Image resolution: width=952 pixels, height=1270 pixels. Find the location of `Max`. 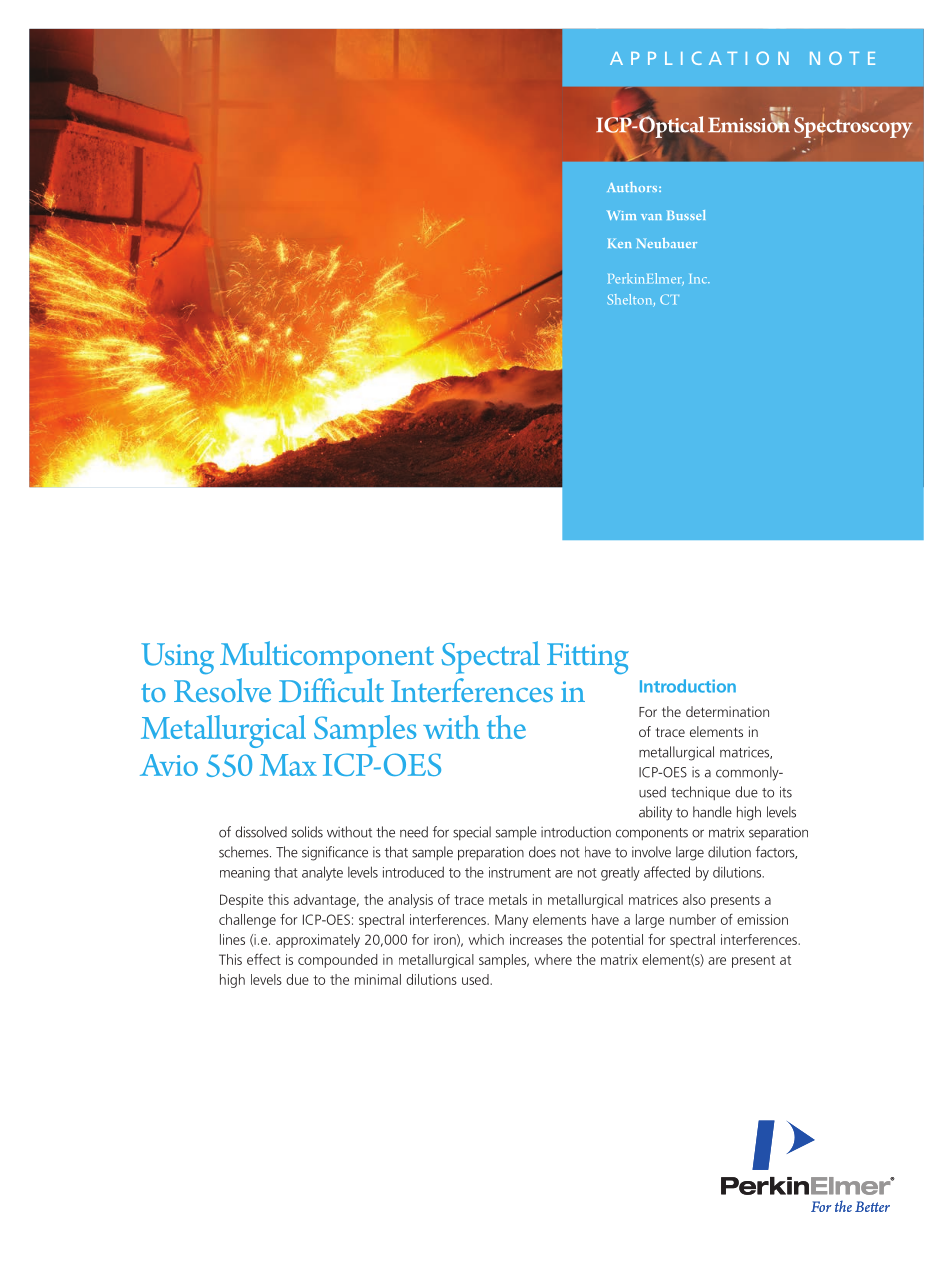

Max is located at coordinates (288, 765).
